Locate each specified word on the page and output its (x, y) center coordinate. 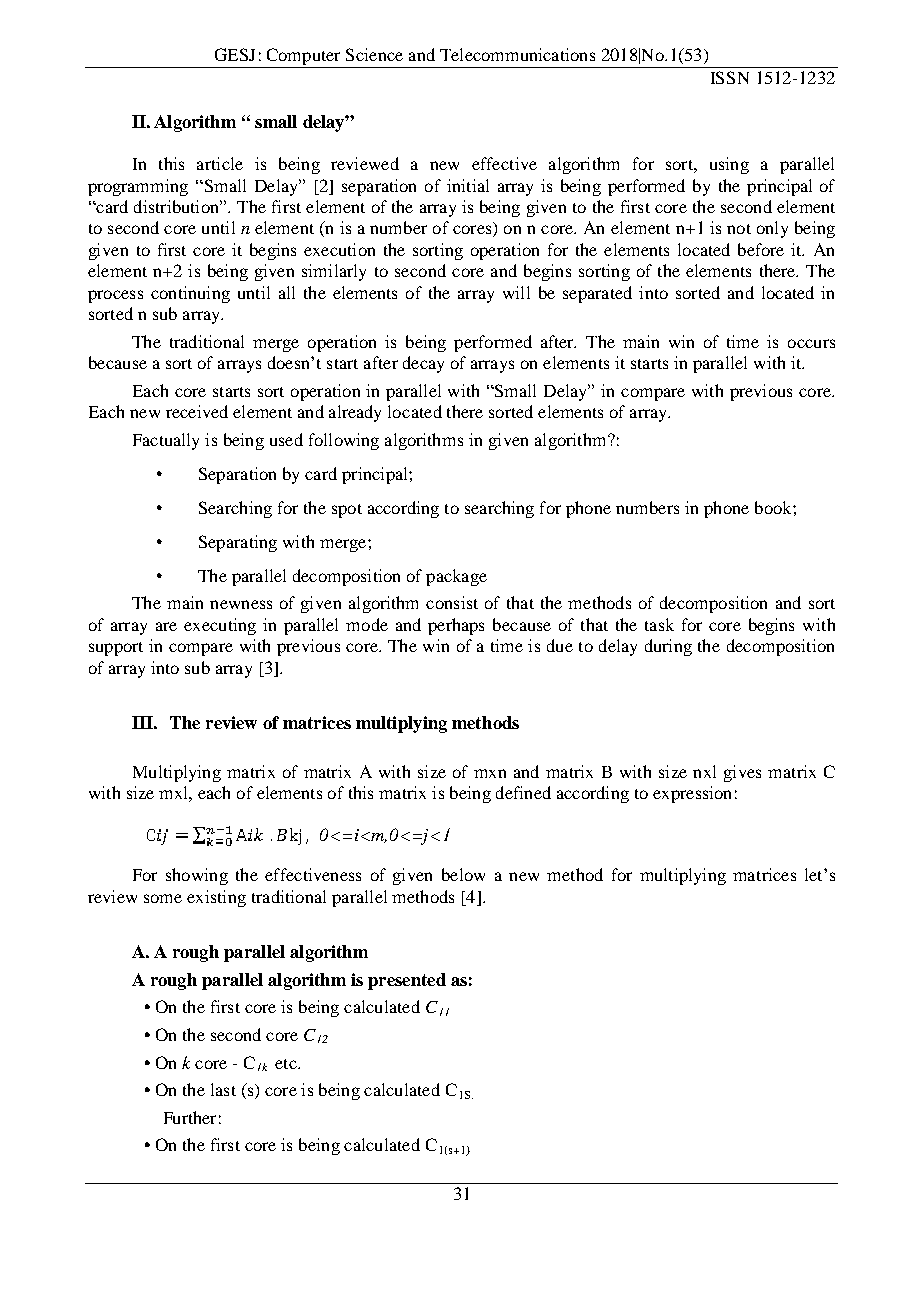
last (223, 1089)
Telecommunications (517, 54)
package (456, 577)
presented (407, 981)
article (220, 163)
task (659, 624)
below (463, 874)
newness (241, 604)
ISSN (730, 77)
